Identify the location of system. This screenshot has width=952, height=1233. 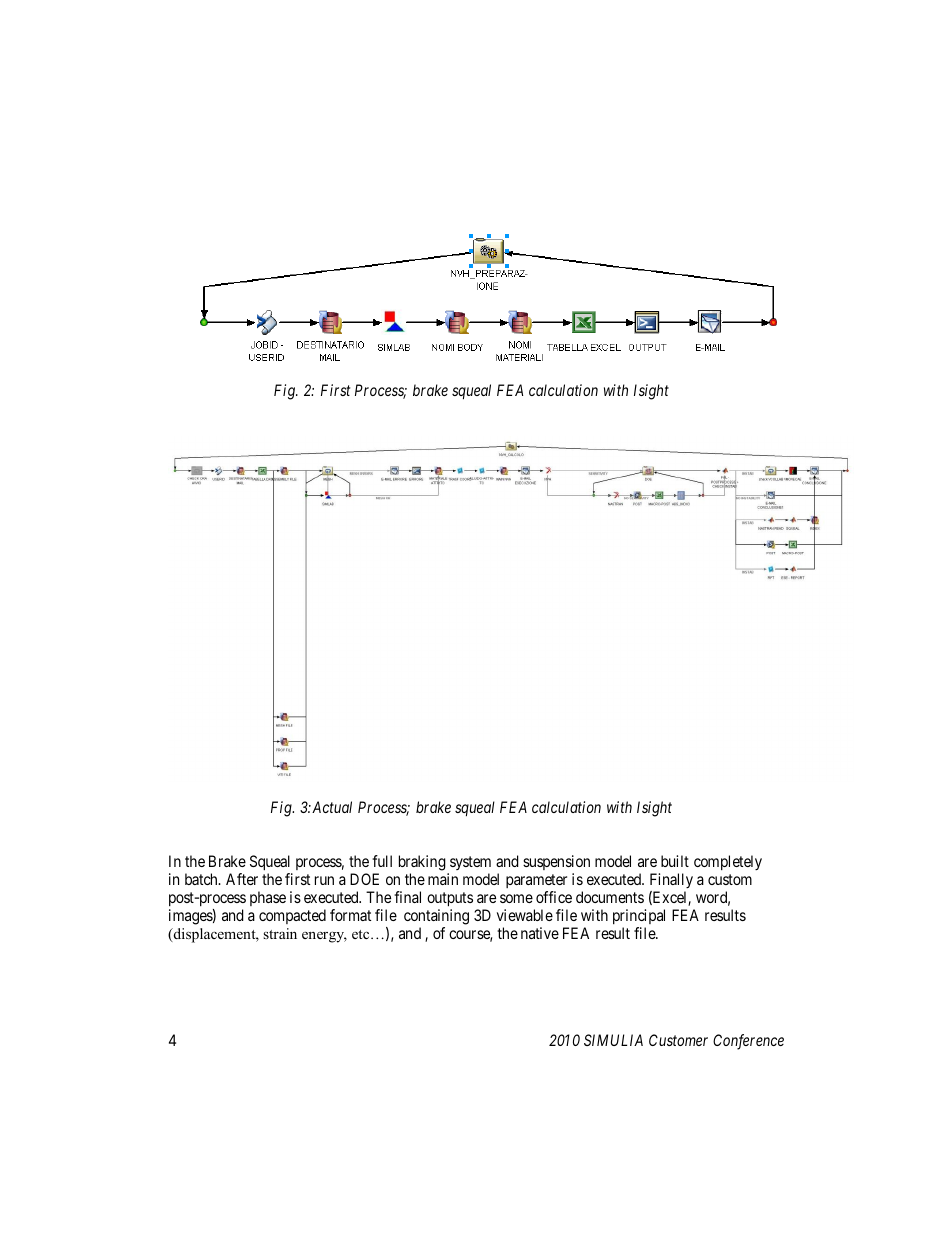
(470, 863).
